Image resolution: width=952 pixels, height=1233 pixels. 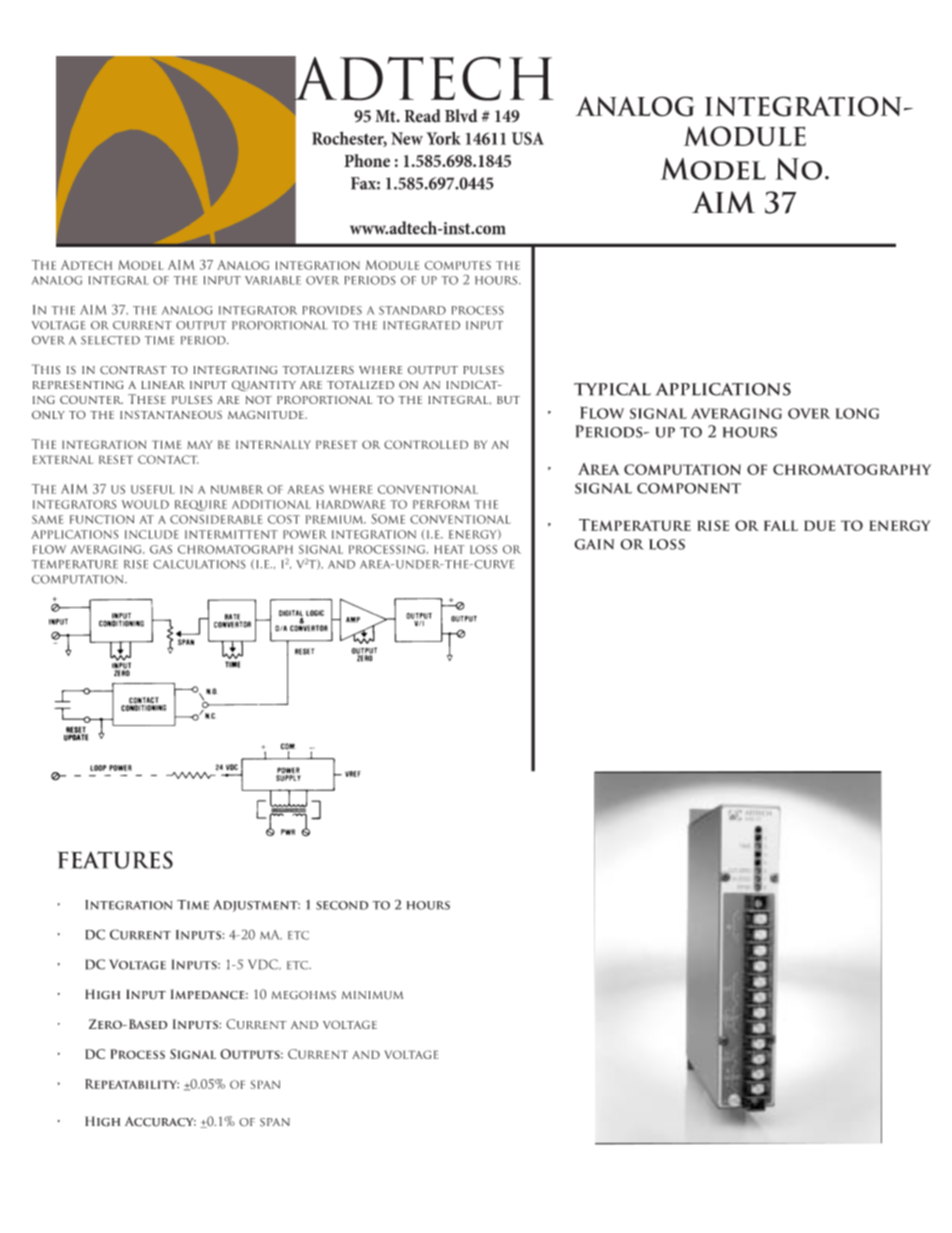 What do you see at coordinates (528, 138) in the page?
I see `USA` at bounding box center [528, 138].
